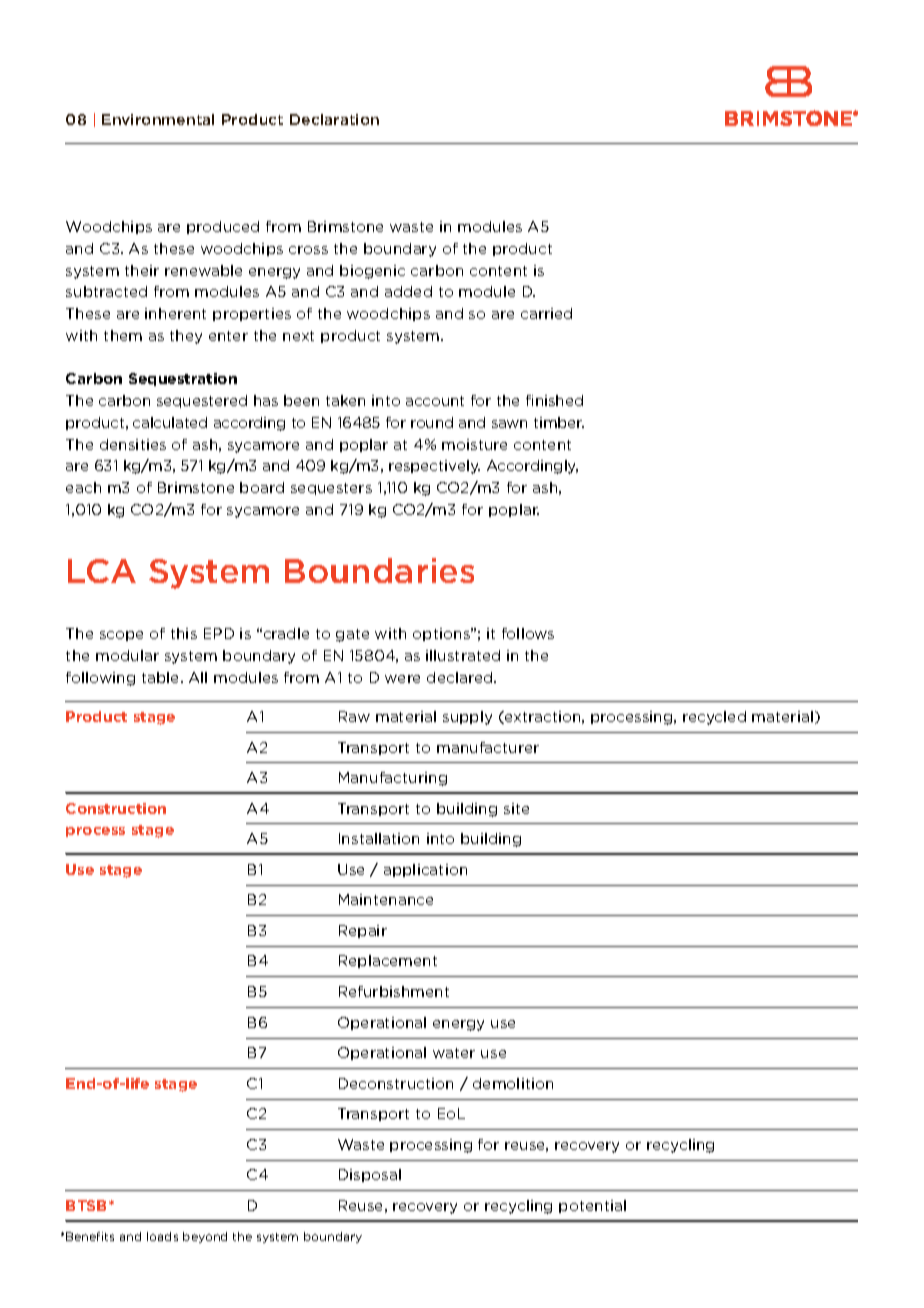 The height and width of the image is (1308, 924). I want to click on densities, so click(133, 444).
